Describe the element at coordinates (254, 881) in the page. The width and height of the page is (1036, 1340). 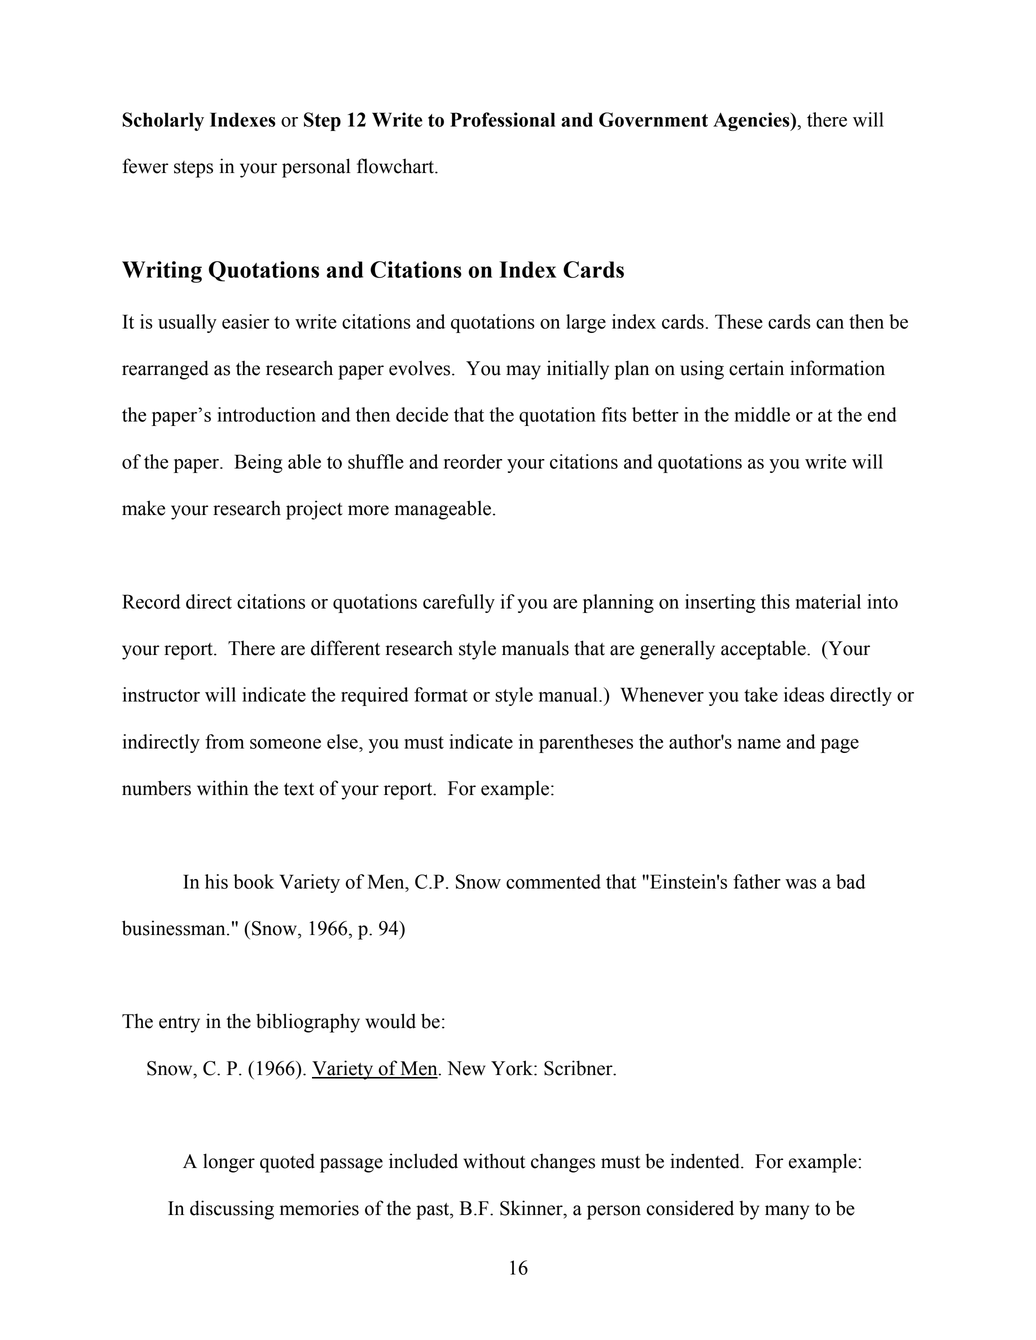
I see `book` at that location.
